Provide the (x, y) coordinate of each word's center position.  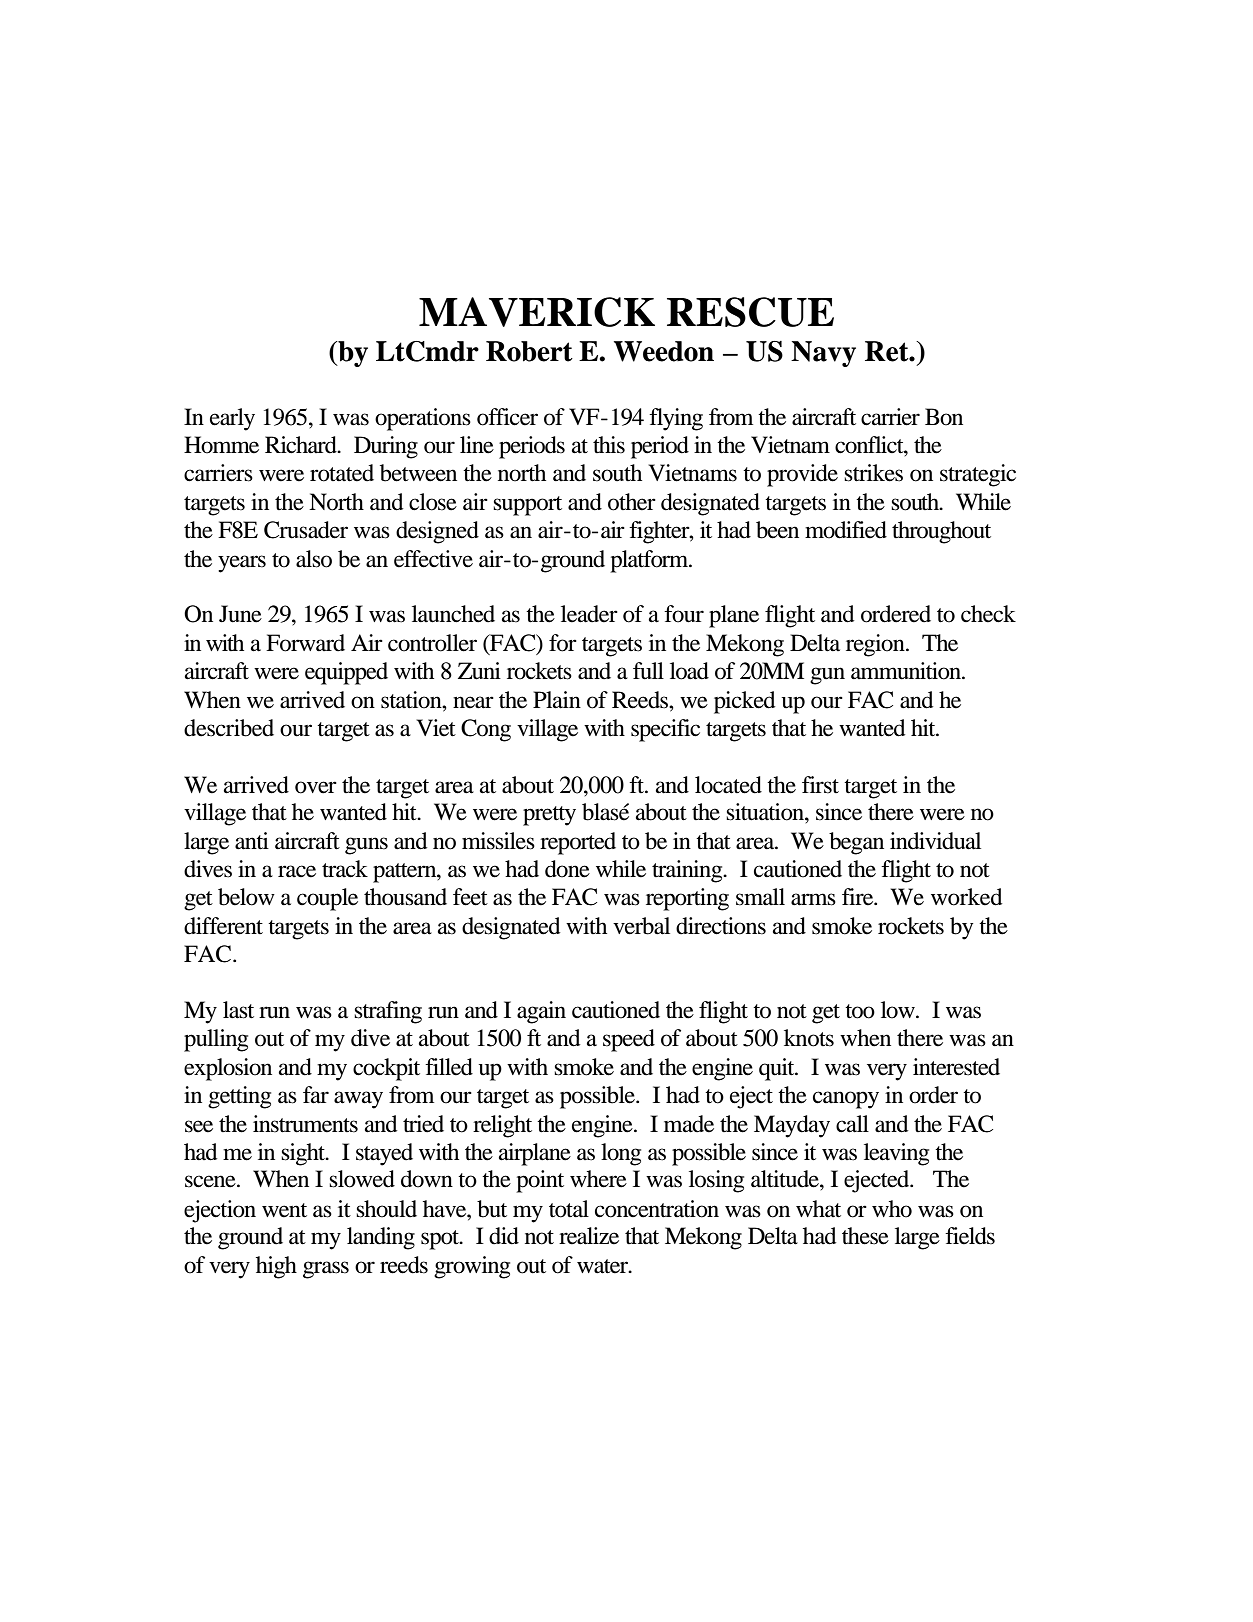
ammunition (907, 671)
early (232, 419)
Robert (529, 351)
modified (846, 530)
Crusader (306, 530)
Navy (823, 354)
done (567, 869)
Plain (557, 700)
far (316, 1095)
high (276, 1267)
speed (629, 1040)
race (297, 871)
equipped (346, 673)
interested (956, 1067)
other (632, 502)
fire (859, 897)
